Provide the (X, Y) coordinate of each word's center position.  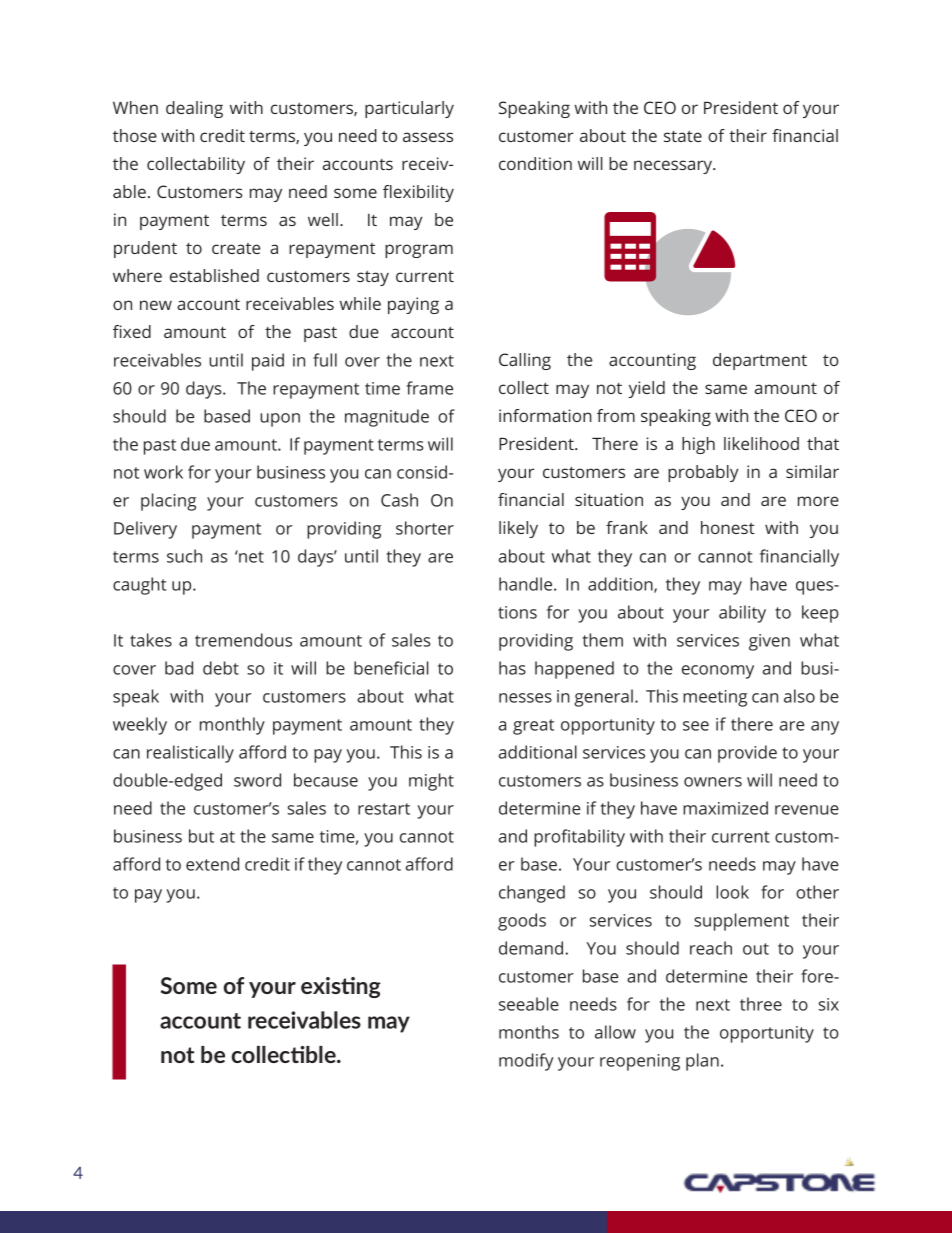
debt (221, 668)
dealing (194, 109)
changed (532, 894)
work (163, 472)
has (512, 668)
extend (212, 864)
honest (728, 527)
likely (518, 529)
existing (341, 987)
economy (718, 672)
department (760, 361)
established (214, 275)
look (732, 892)
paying (413, 305)
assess (428, 137)
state (683, 136)
